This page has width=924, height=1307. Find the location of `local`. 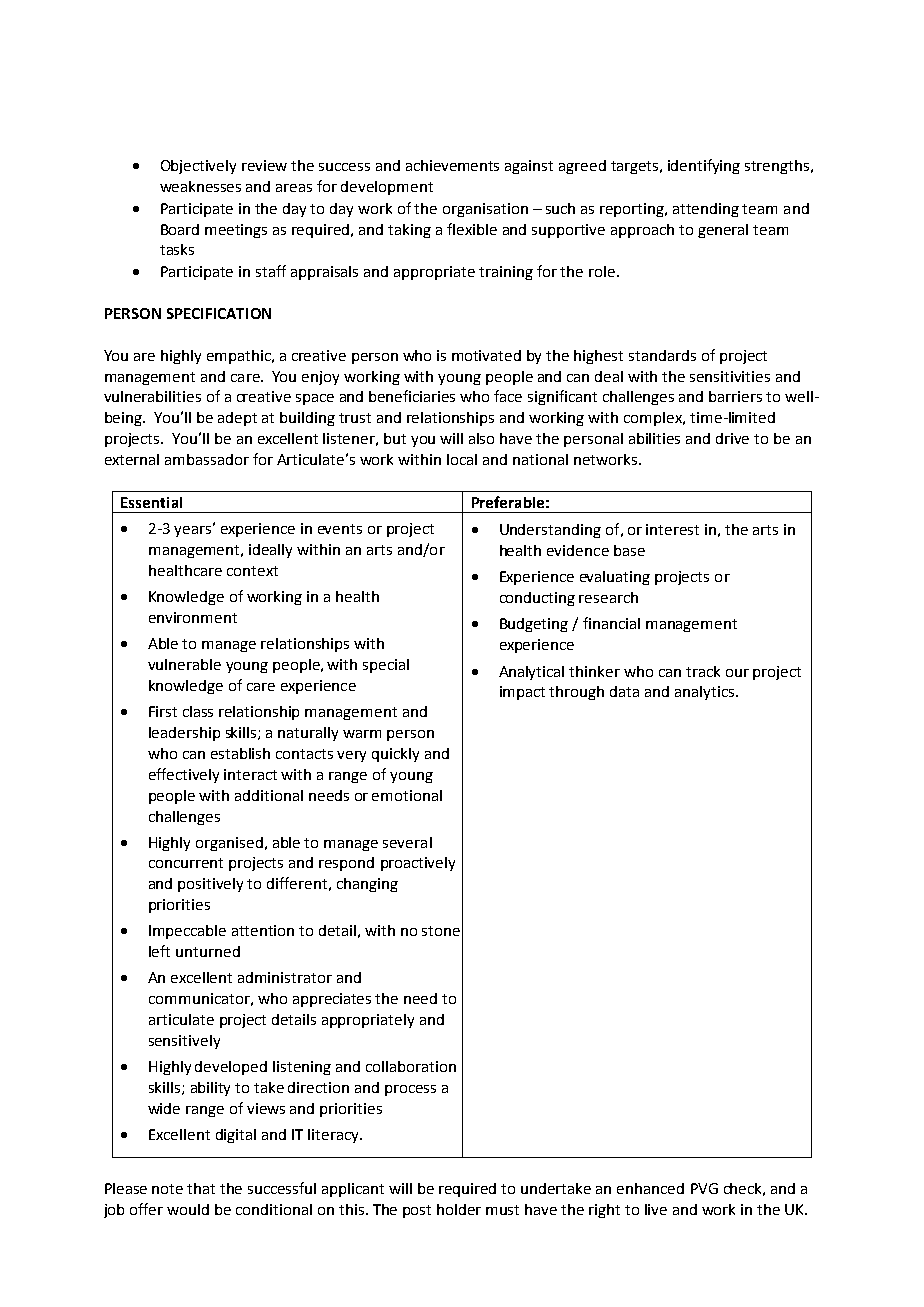

local is located at coordinates (462, 459).
